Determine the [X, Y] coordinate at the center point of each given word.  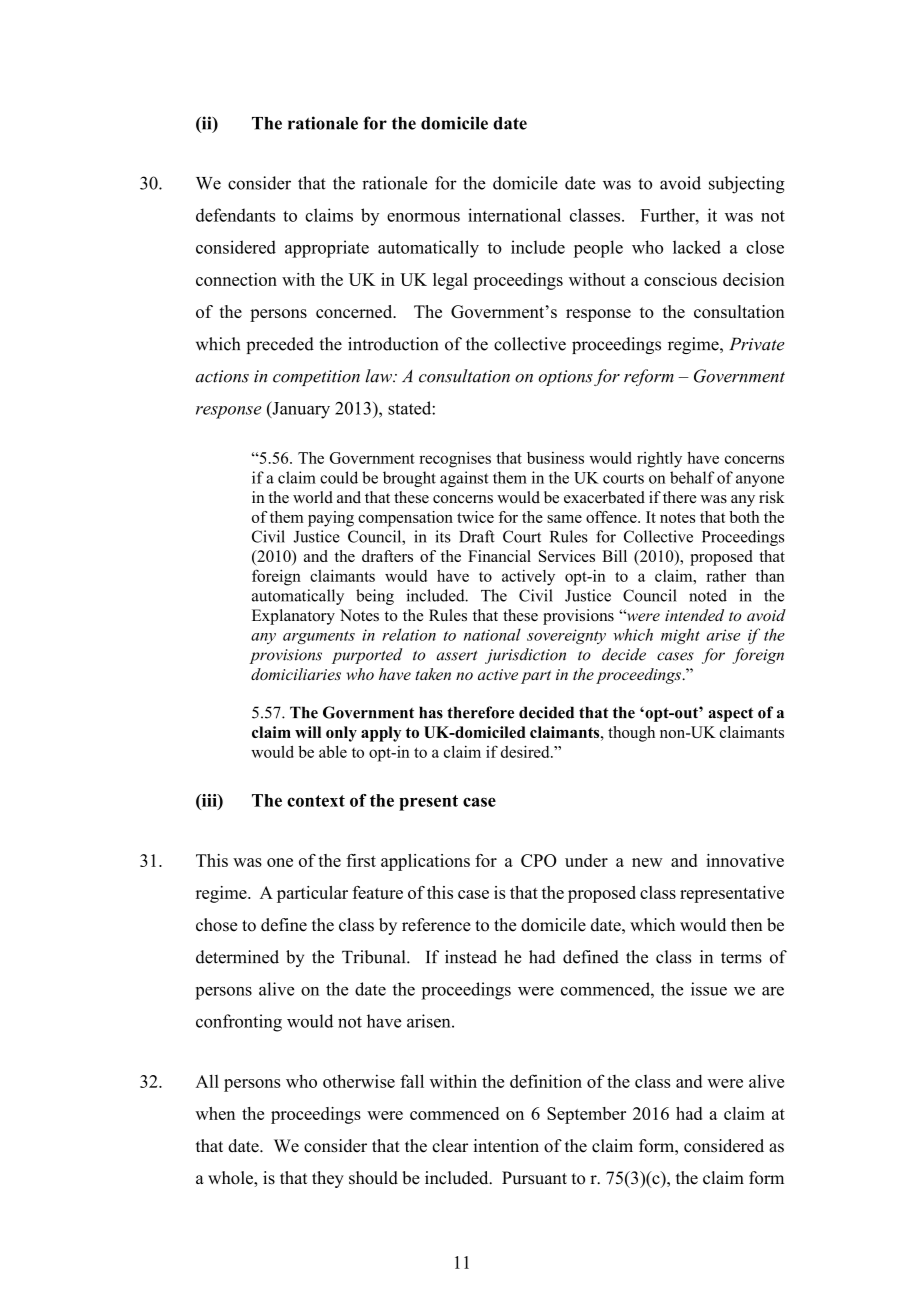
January [300, 410]
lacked [697, 247]
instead [471, 957]
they [328, 1179]
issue [709, 989]
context [316, 801]
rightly [659, 460]
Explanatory [293, 617]
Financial [499, 556]
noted [708, 595]
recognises [455, 459]
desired [526, 751]
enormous [423, 217]
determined [237, 957]
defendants [235, 215]
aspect [731, 714]
